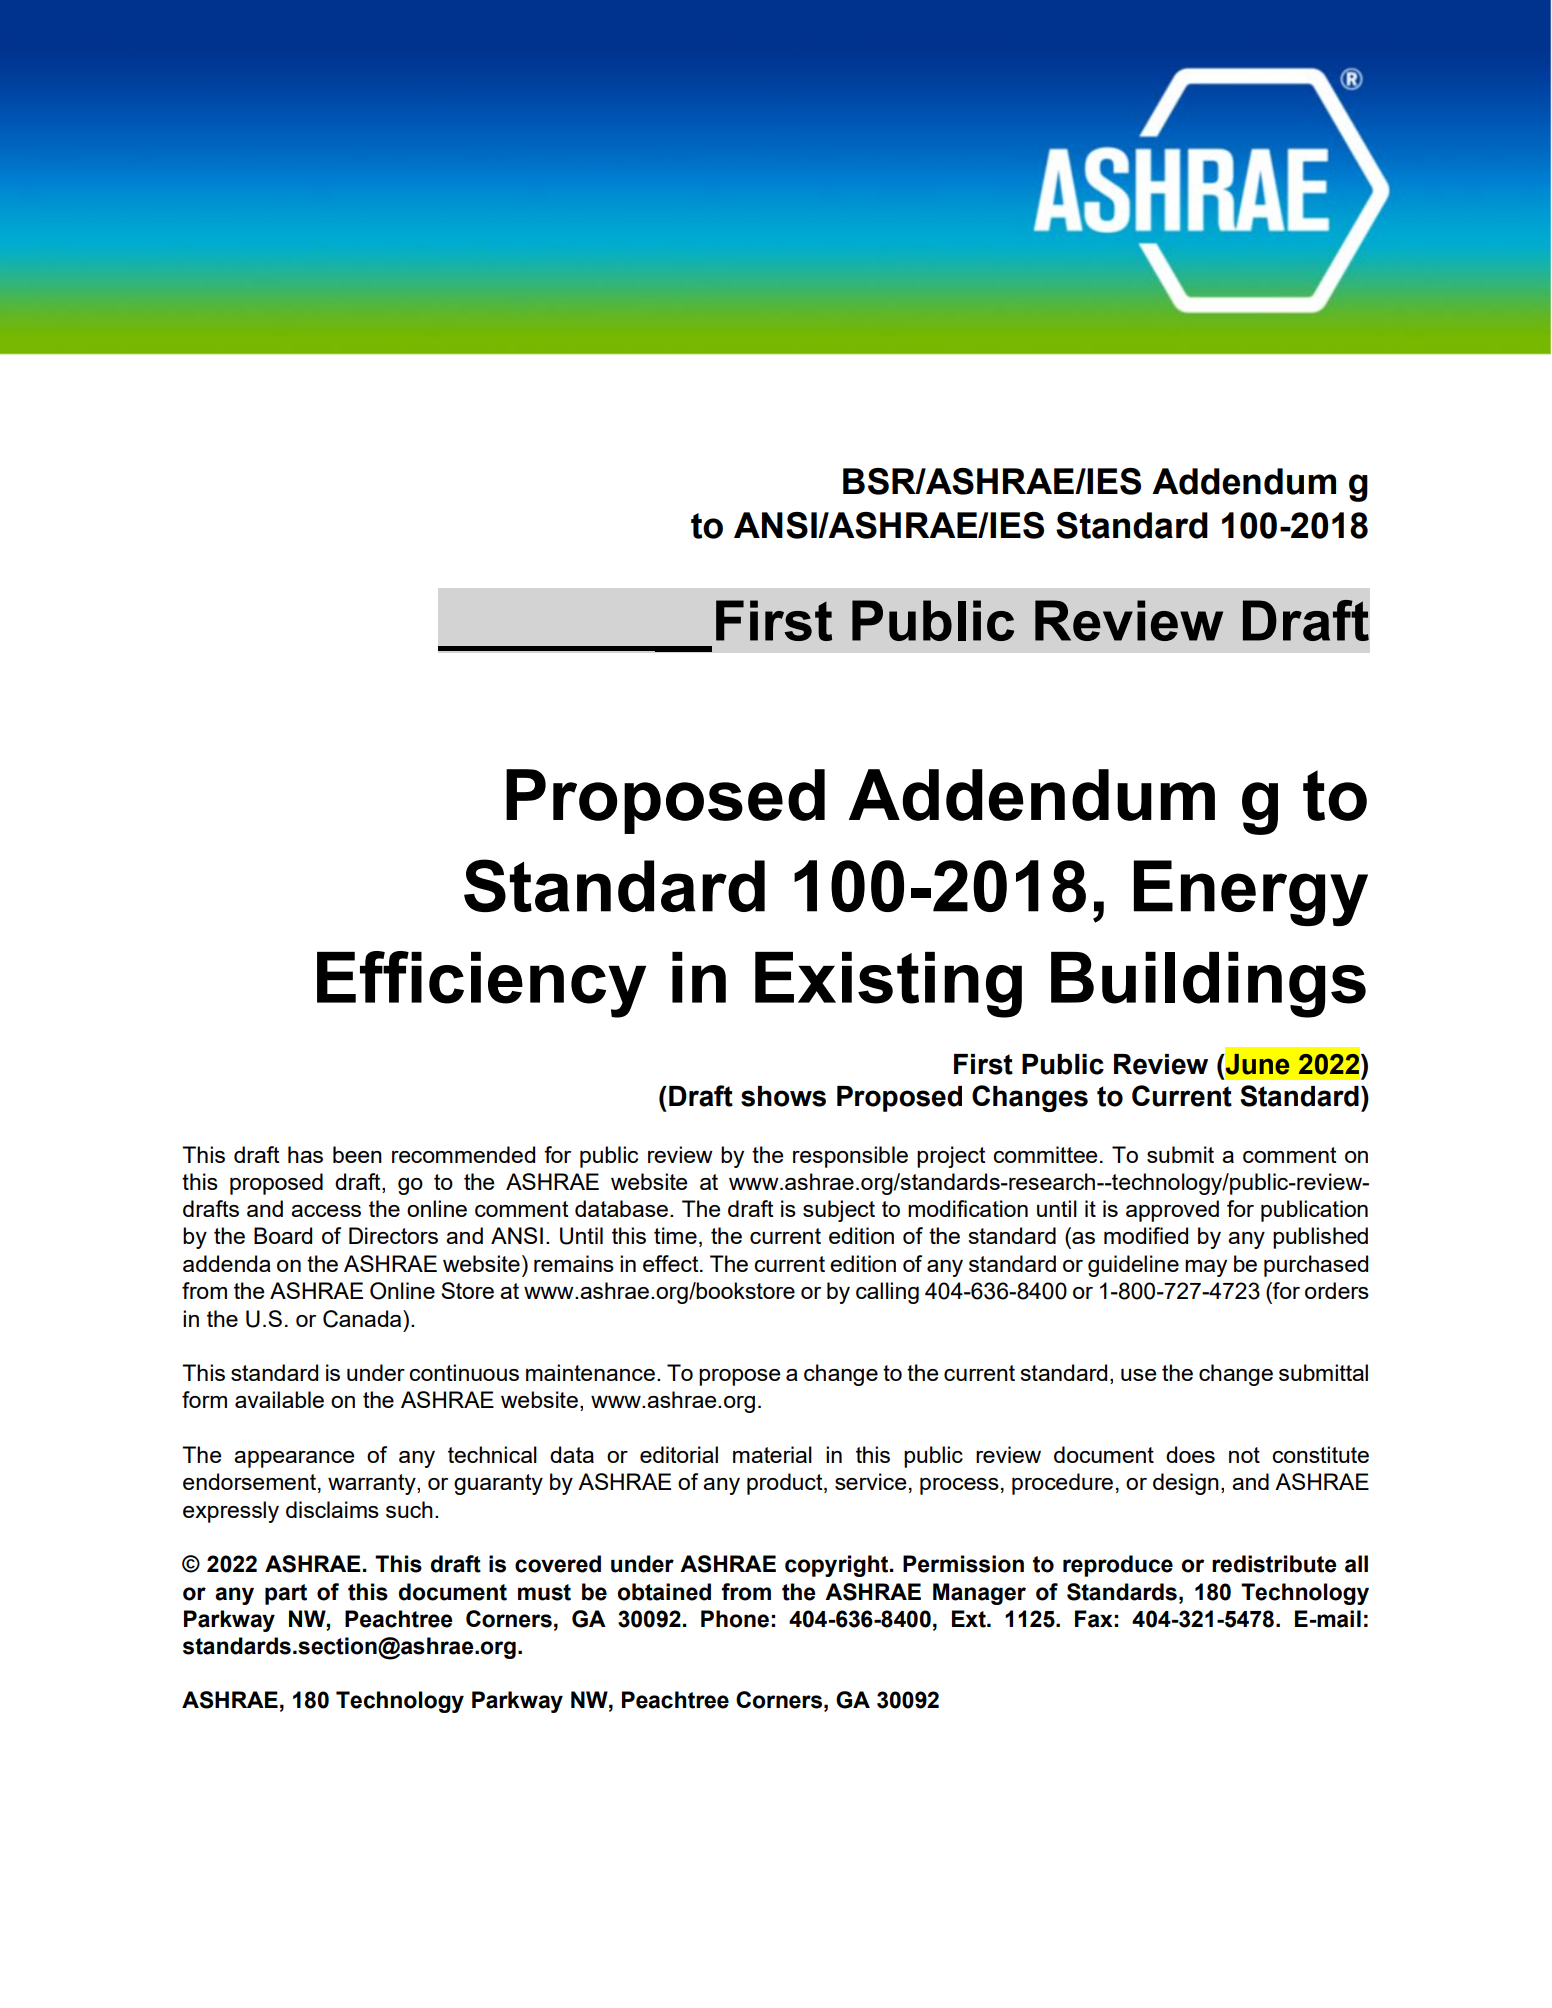 The image size is (1552, 2008). What do you see at coordinates (1206, 1268) in the page?
I see `may` at bounding box center [1206, 1268].
